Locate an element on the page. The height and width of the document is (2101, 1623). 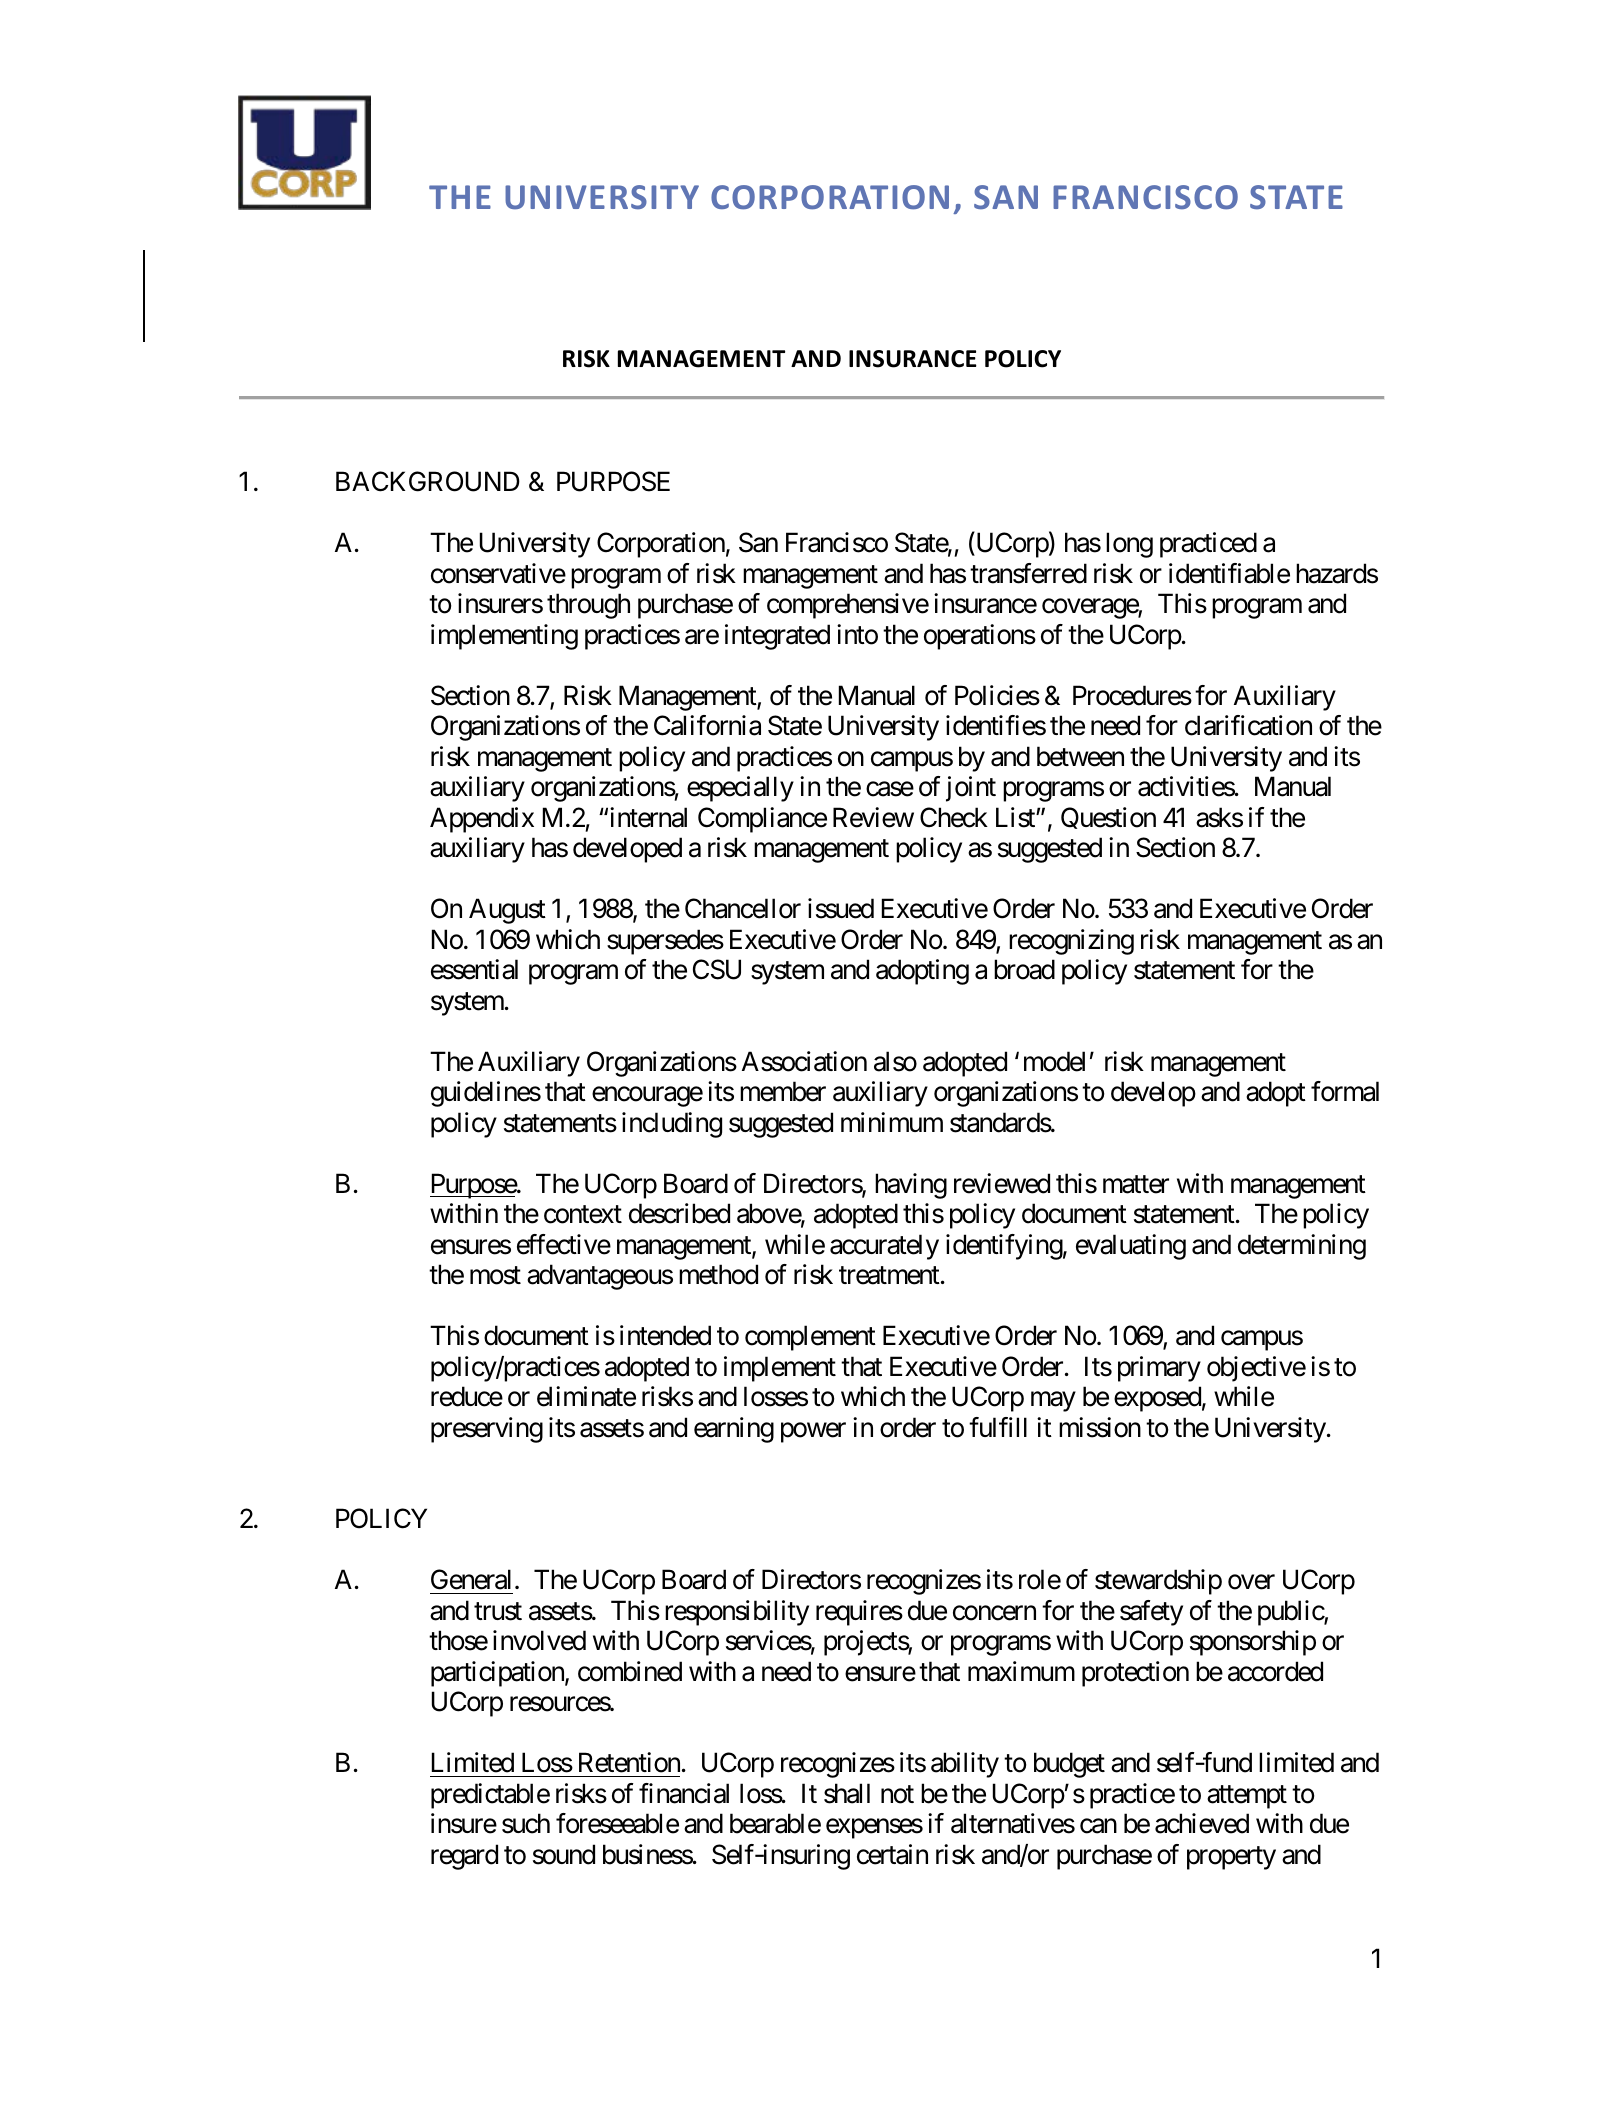
through is located at coordinates (588, 606).
